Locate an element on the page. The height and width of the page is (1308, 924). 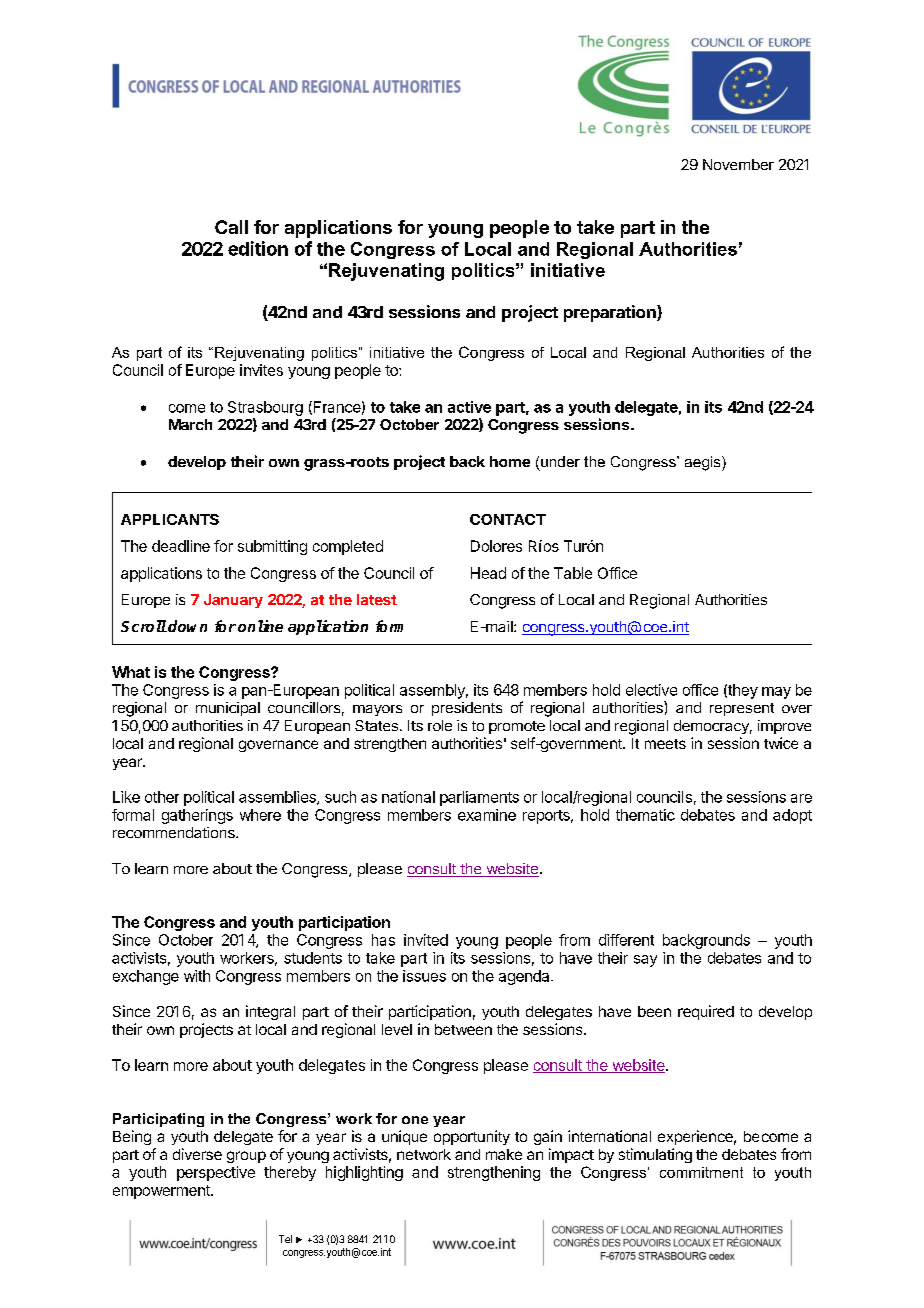
Call is located at coordinates (231, 227).
